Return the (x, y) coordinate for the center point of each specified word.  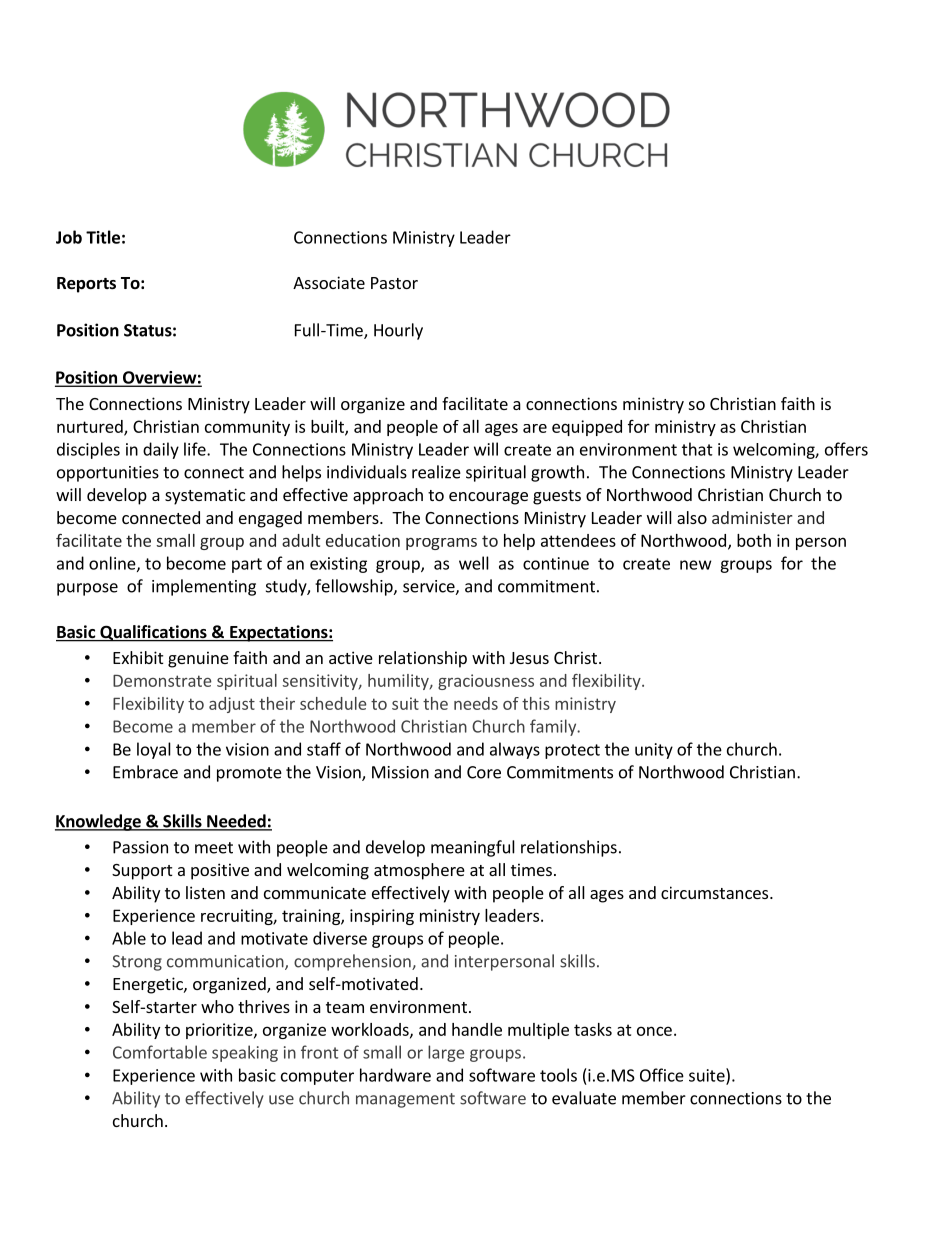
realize (436, 472)
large (446, 1053)
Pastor (394, 283)
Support (142, 872)
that (697, 449)
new (696, 565)
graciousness (486, 682)
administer (752, 517)
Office (662, 1075)
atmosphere (419, 871)
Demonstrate (162, 681)
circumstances (716, 892)
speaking (245, 1053)
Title (103, 237)
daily (161, 450)
